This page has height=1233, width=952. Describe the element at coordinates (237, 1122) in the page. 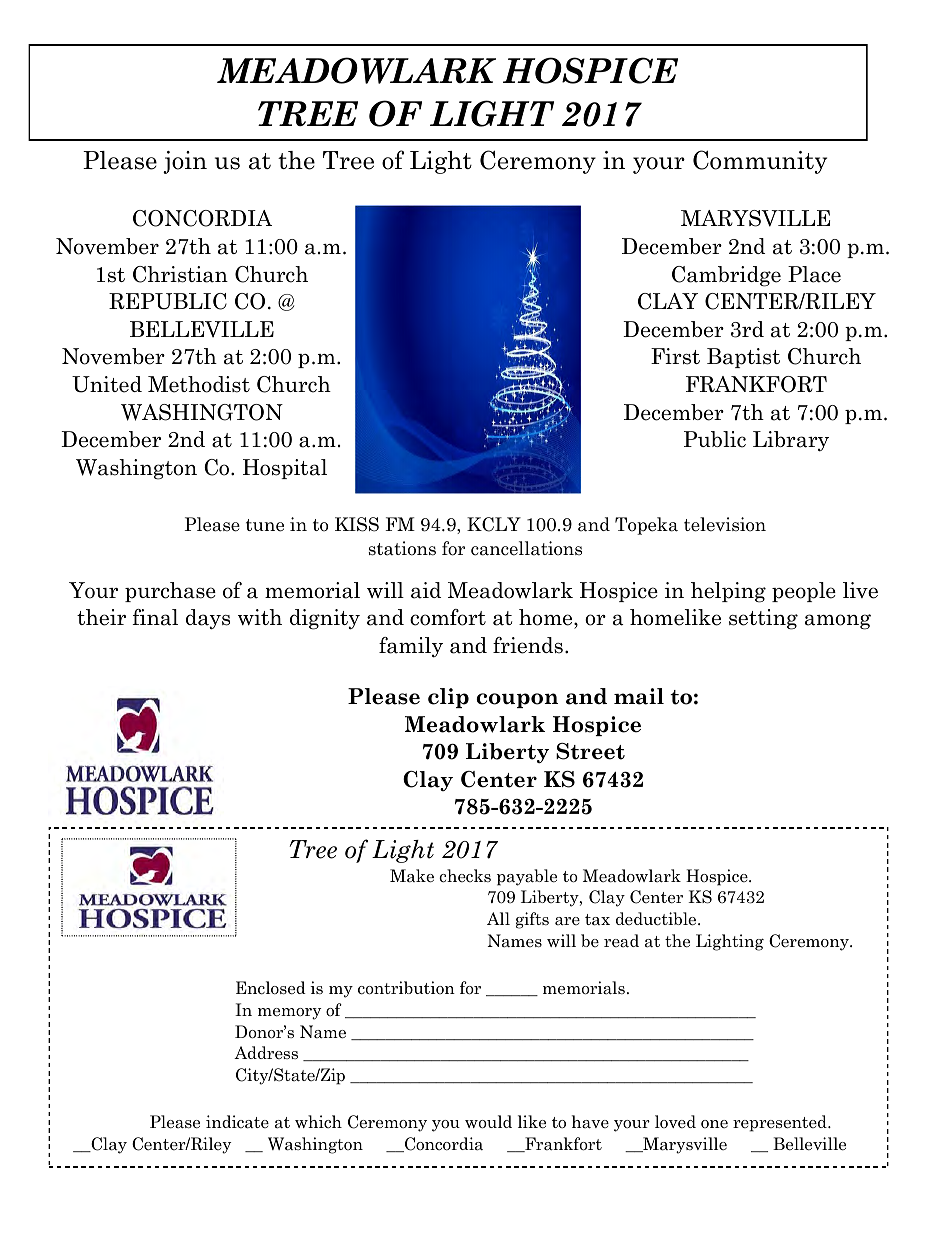

I see `indicate` at that location.
